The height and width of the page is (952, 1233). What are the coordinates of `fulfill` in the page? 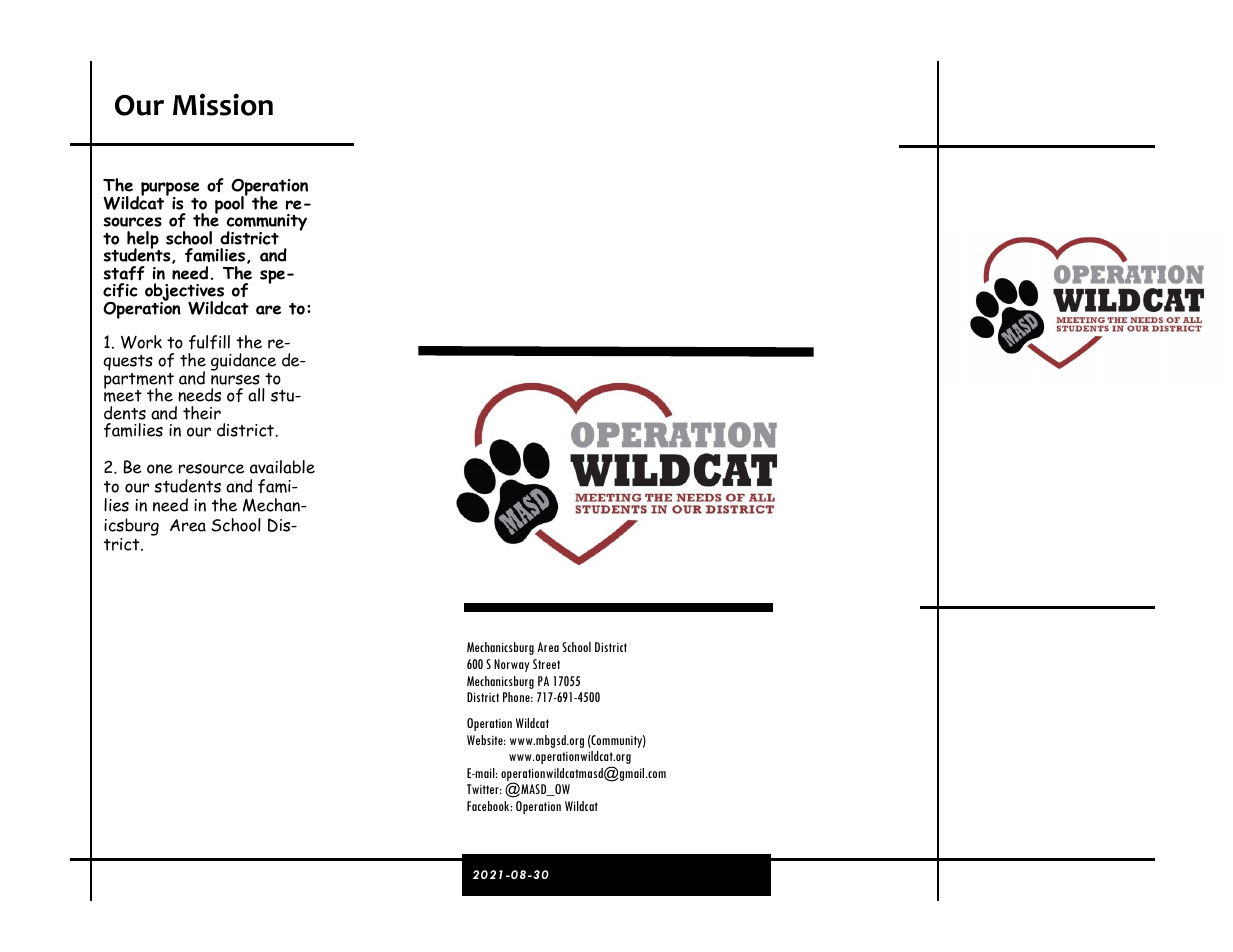 It's located at (209, 342).
